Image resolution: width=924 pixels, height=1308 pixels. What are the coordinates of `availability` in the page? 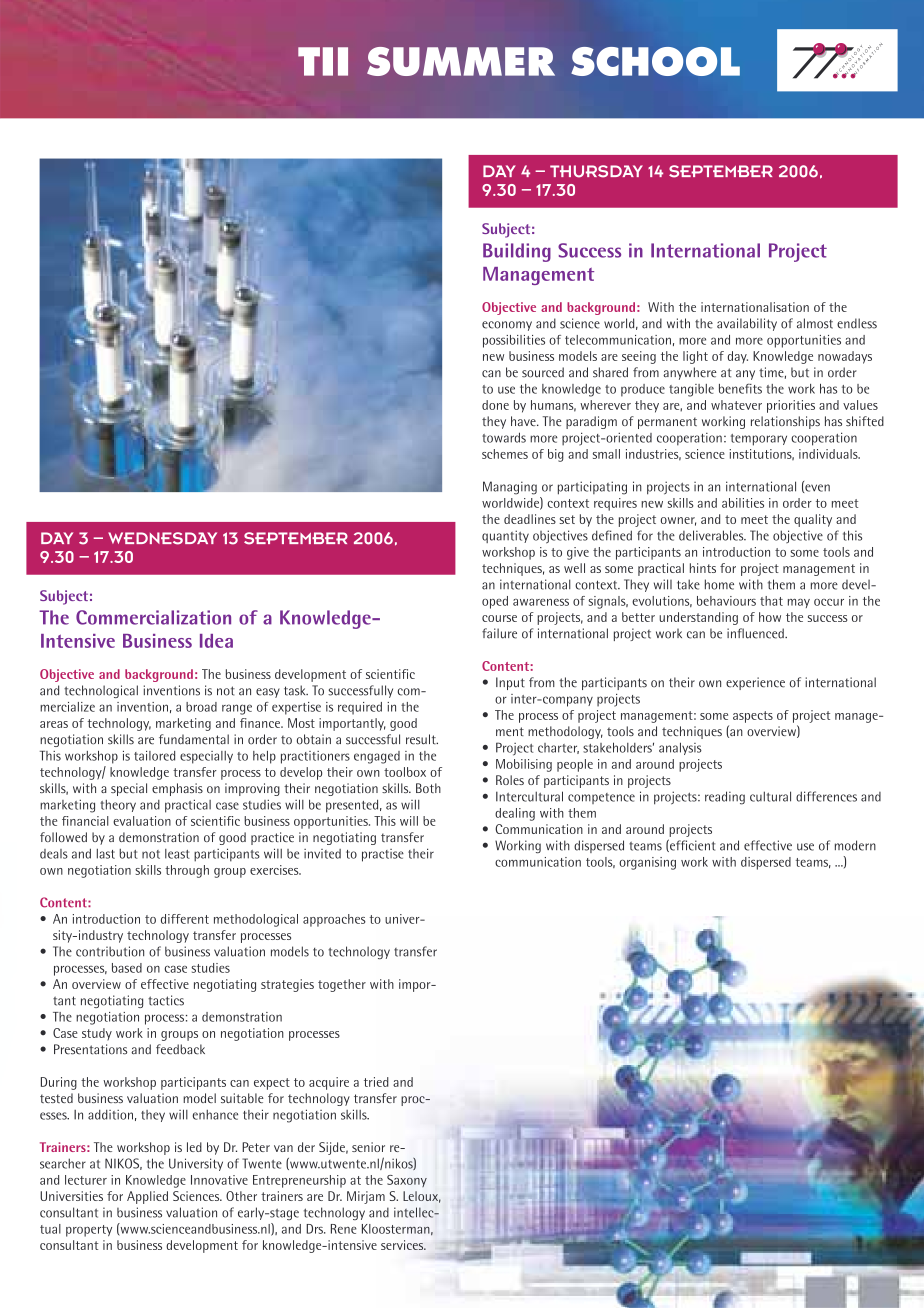 It's located at (747, 324).
